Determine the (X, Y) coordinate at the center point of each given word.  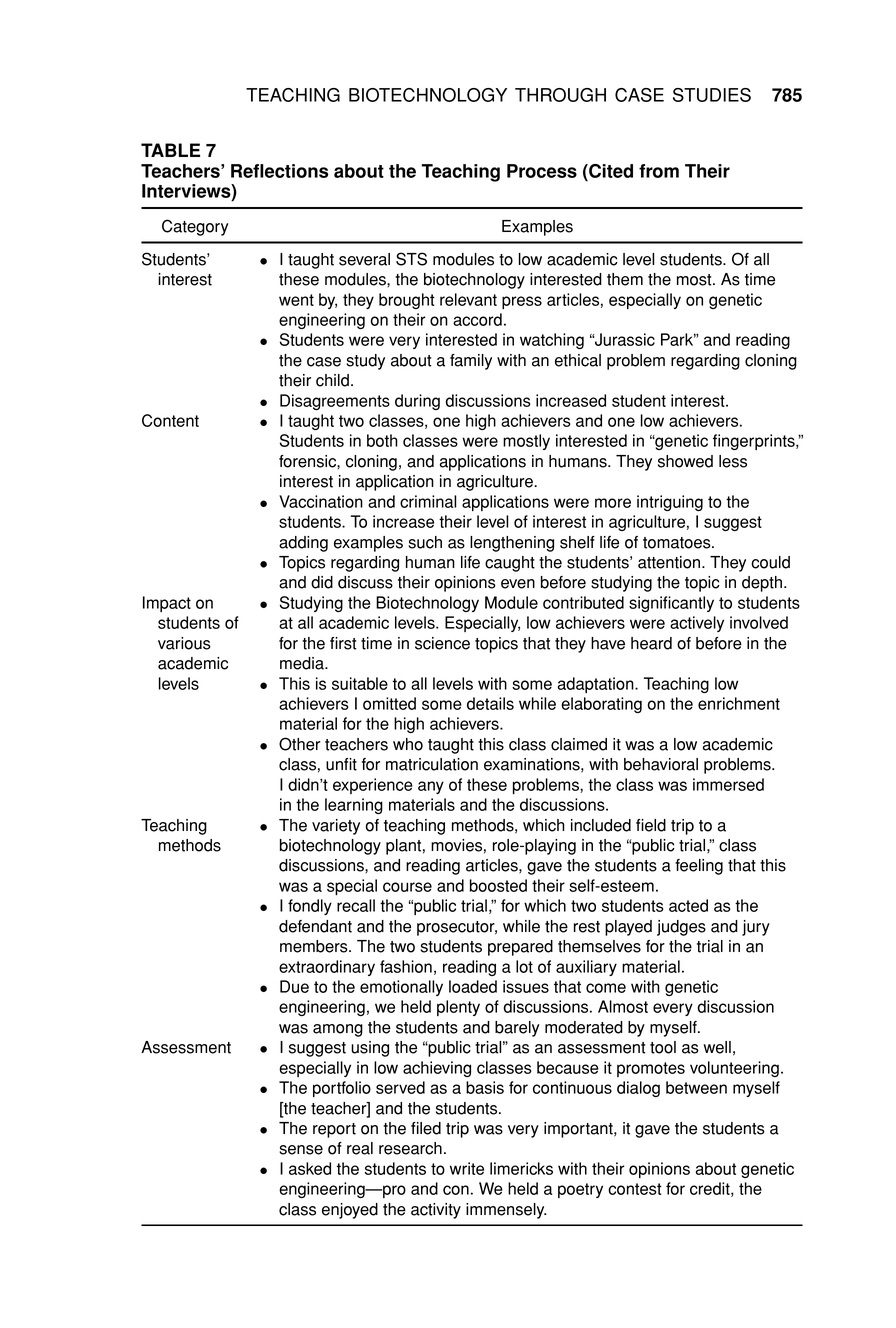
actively (697, 624)
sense (301, 1150)
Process (542, 171)
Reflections (279, 171)
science (442, 643)
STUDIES (712, 95)
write (467, 1168)
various (184, 643)
